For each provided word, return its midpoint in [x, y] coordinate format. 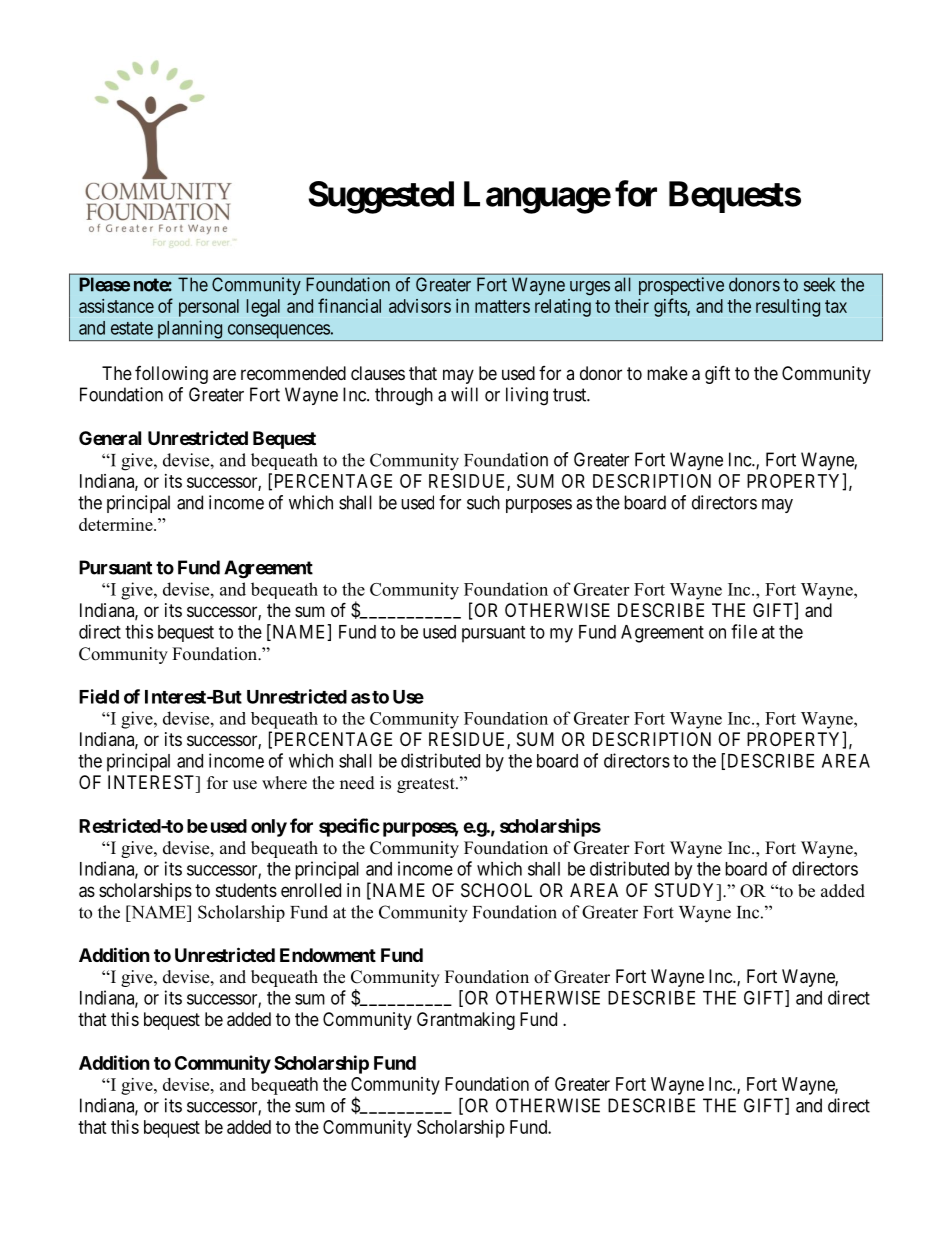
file [744, 631]
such [483, 502]
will [464, 394]
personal [209, 308]
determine [117, 524]
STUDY [686, 890]
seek [819, 284]
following [171, 375]
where [284, 783]
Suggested [381, 197]
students [246, 890]
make [667, 373]
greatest [427, 785]
